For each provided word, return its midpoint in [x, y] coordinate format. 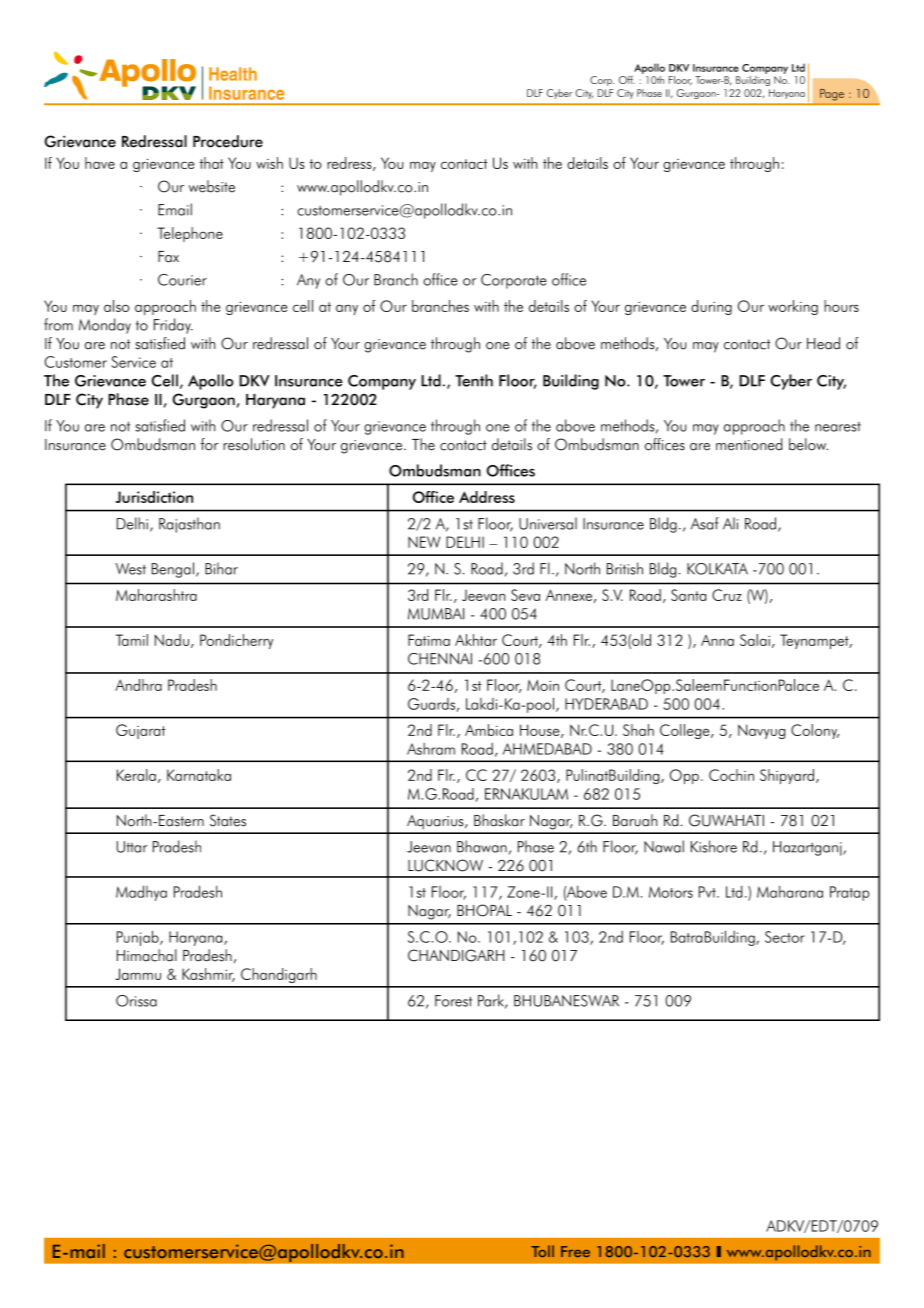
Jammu [138, 974]
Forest [453, 1001]
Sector [785, 937]
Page [832, 95]
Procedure [228, 141]
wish [269, 163]
